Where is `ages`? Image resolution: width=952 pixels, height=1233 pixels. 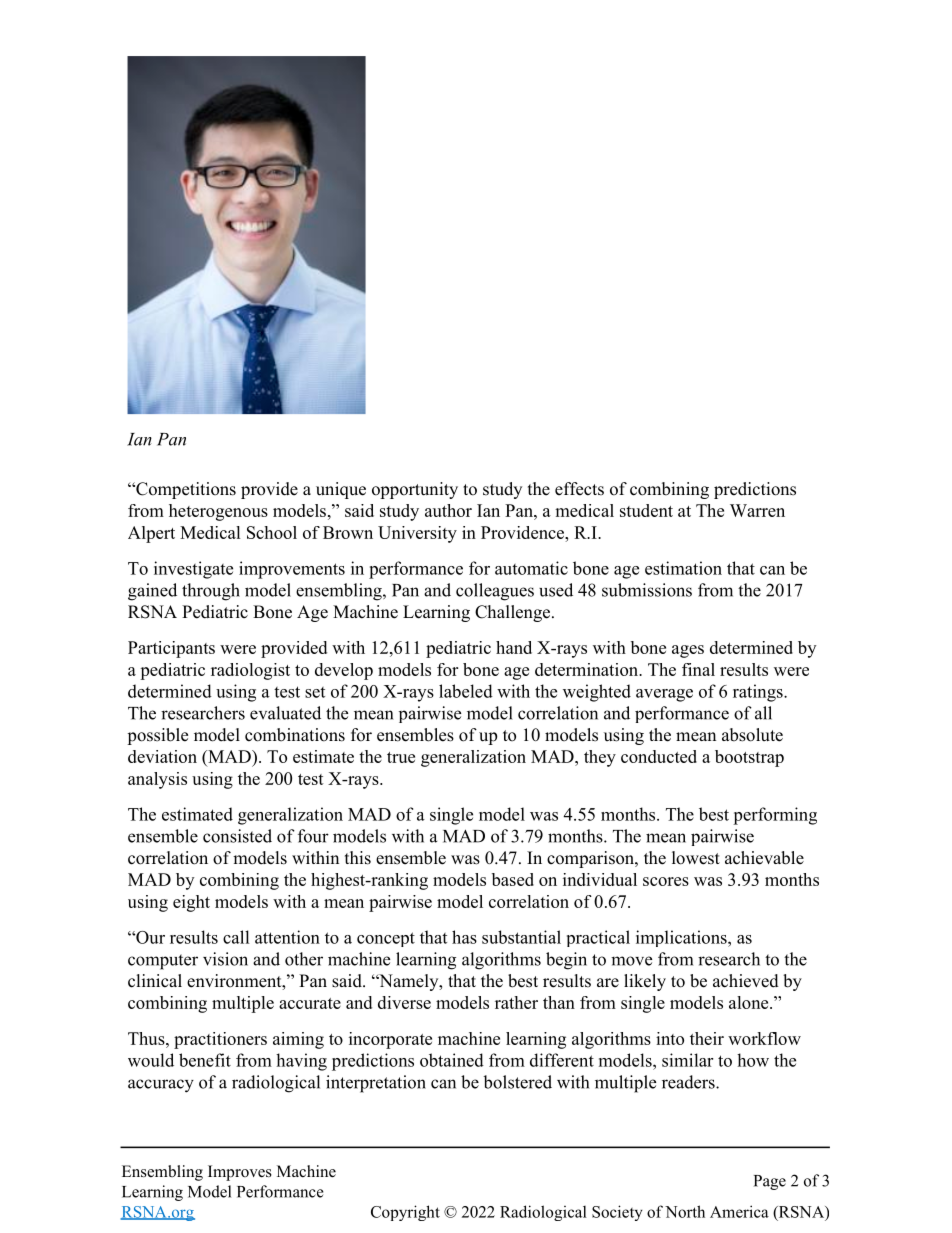
ages is located at coordinates (688, 651).
